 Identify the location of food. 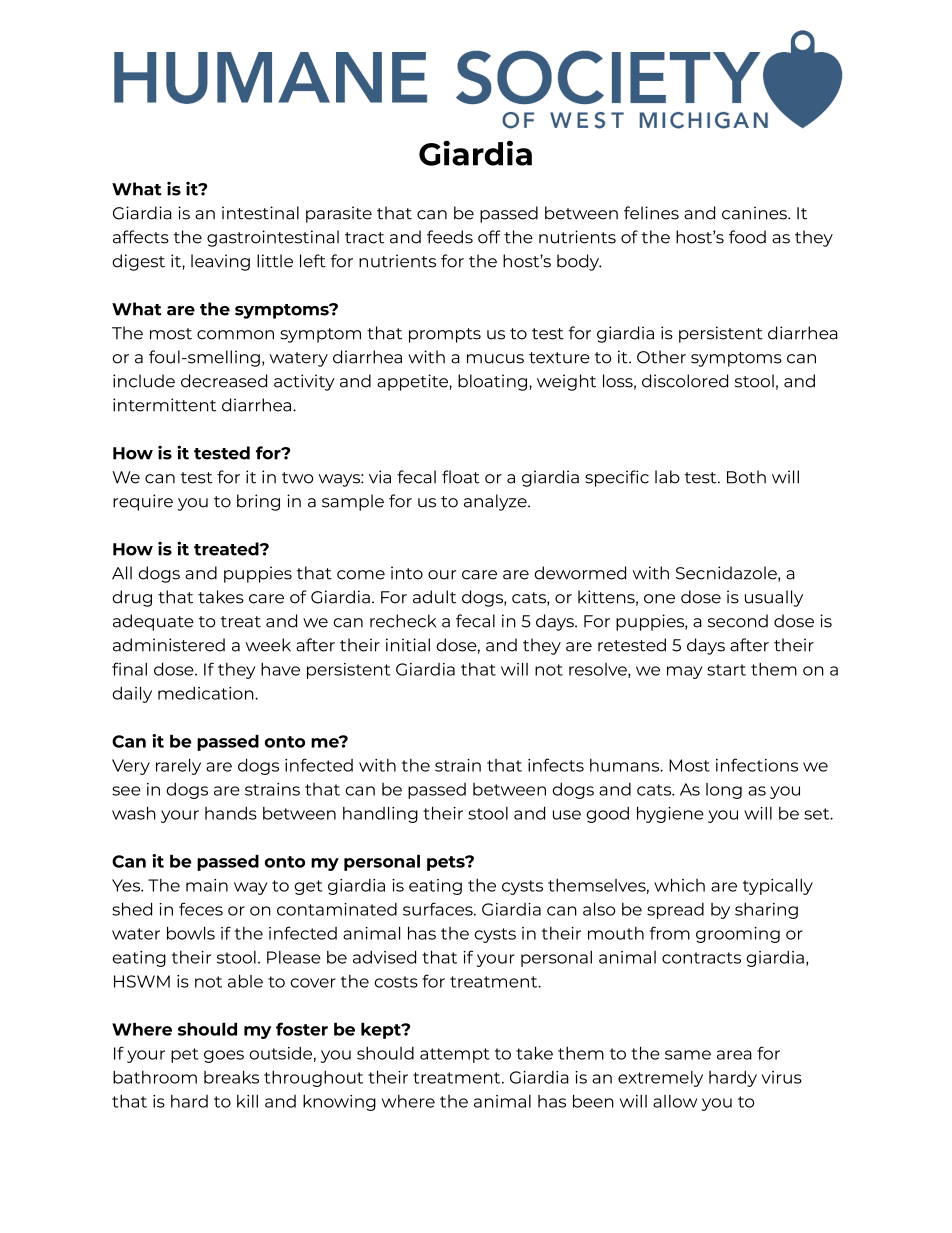
(747, 237).
